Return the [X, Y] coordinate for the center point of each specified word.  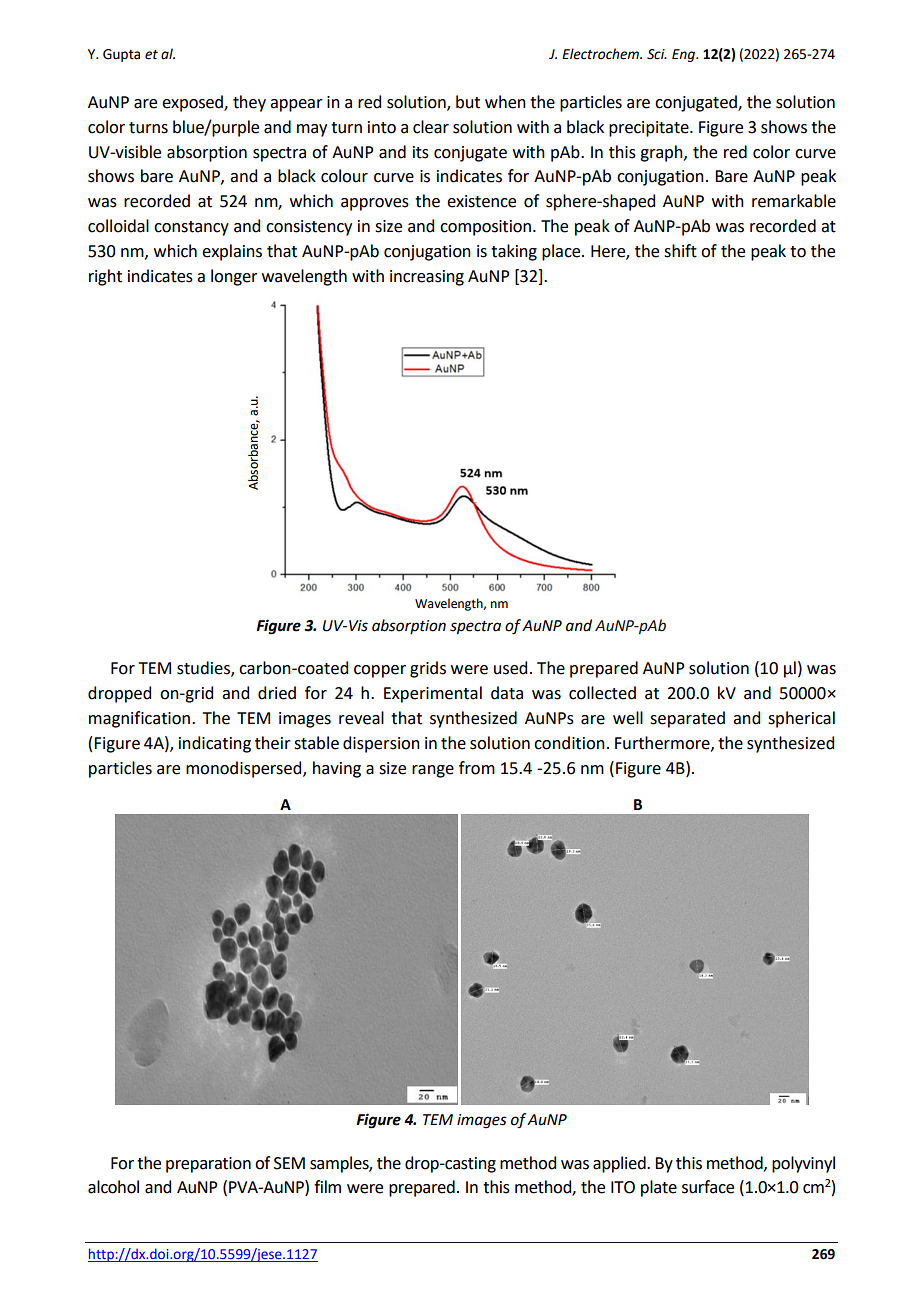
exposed [193, 103]
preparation [208, 1165]
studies [204, 669]
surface [708, 1187]
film [327, 1186]
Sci [657, 54]
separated [687, 719]
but [468, 102]
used [510, 668]
